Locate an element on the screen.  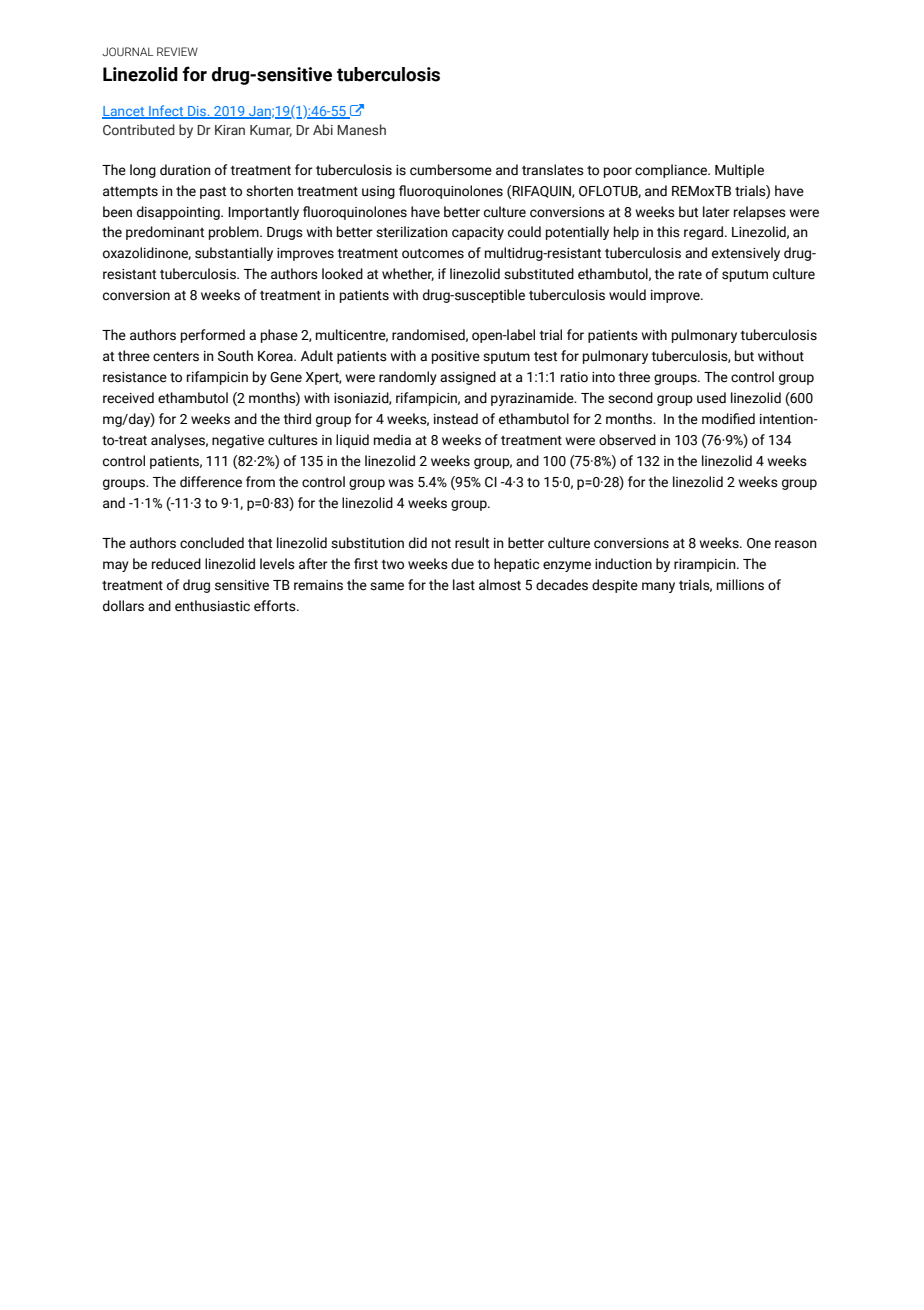
enthusiastic is located at coordinates (212, 606).
